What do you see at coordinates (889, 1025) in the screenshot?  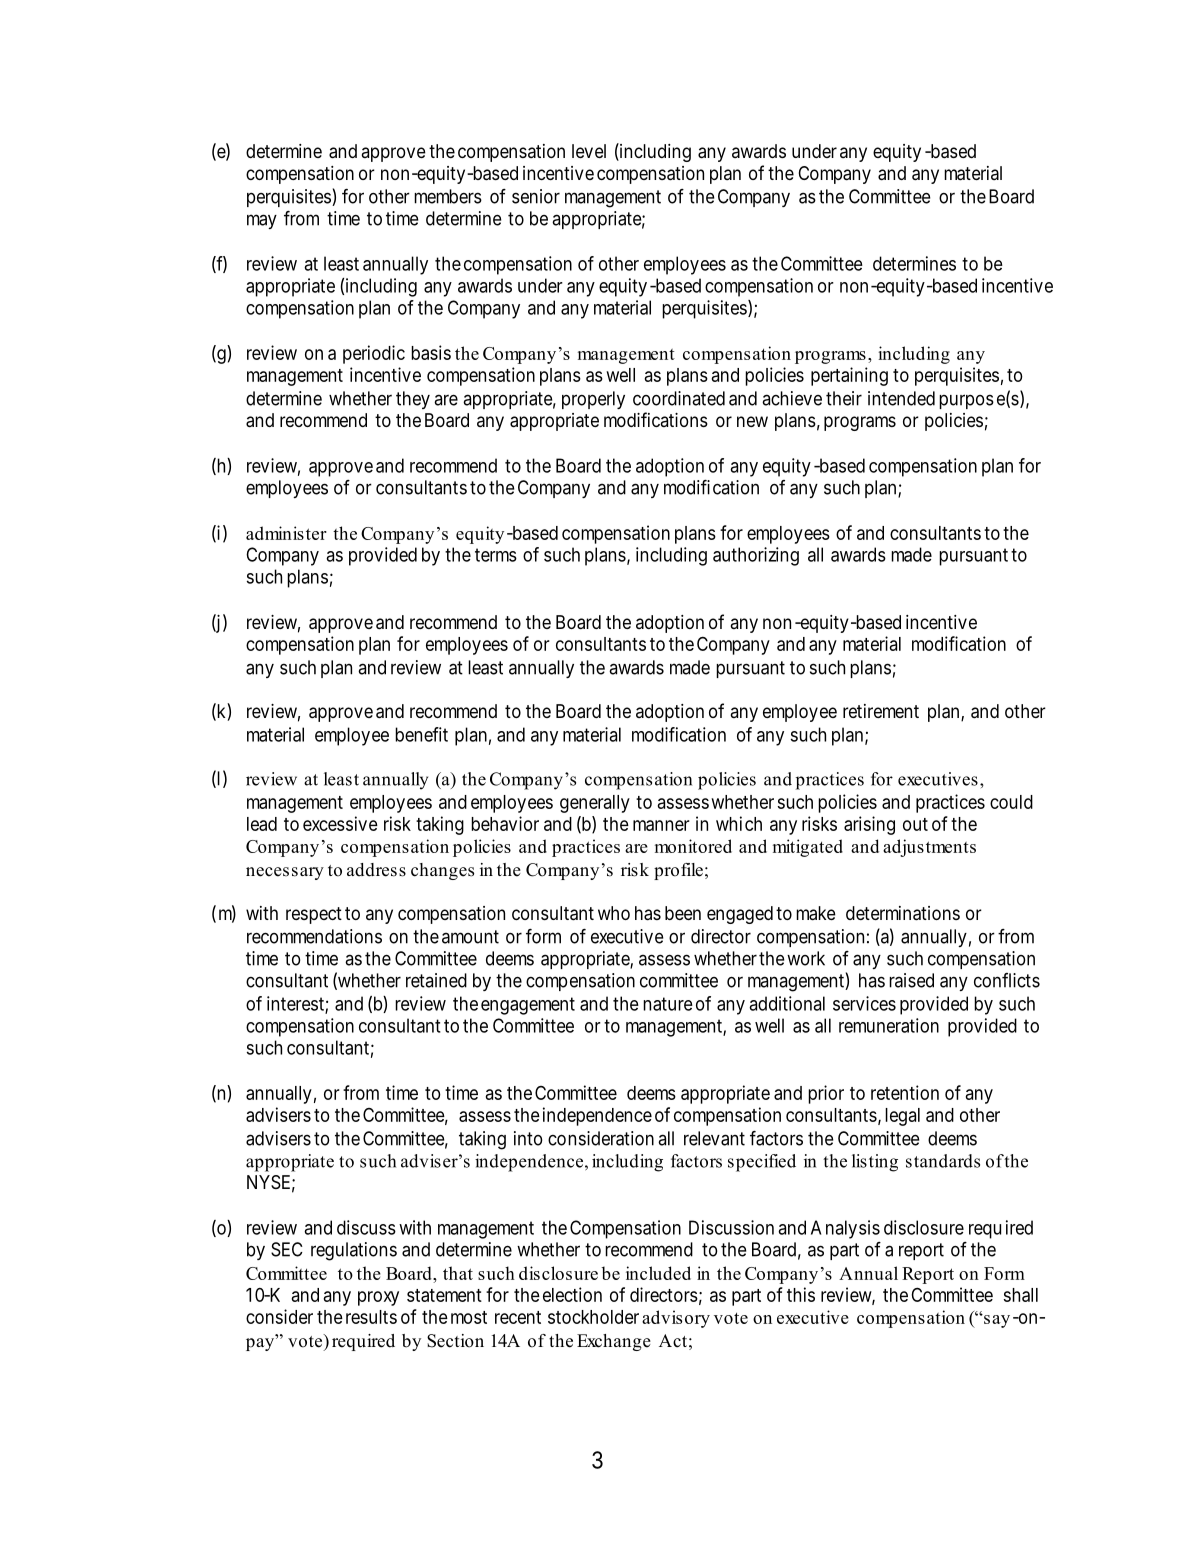 I see `remuneration` at bounding box center [889, 1025].
